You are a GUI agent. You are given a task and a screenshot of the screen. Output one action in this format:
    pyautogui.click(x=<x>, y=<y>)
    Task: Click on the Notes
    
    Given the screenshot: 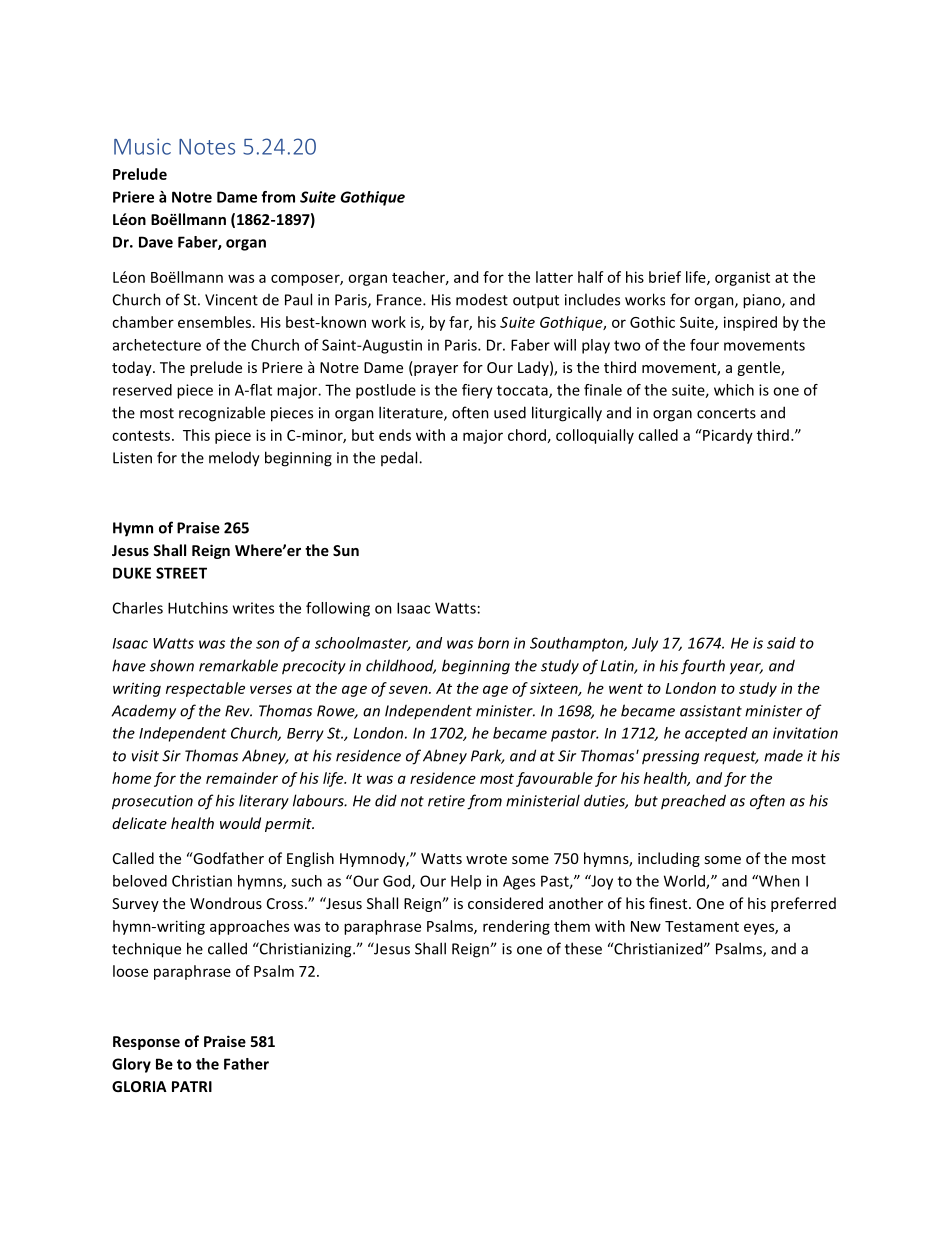 What is the action you would take?
    pyautogui.click(x=207, y=147)
